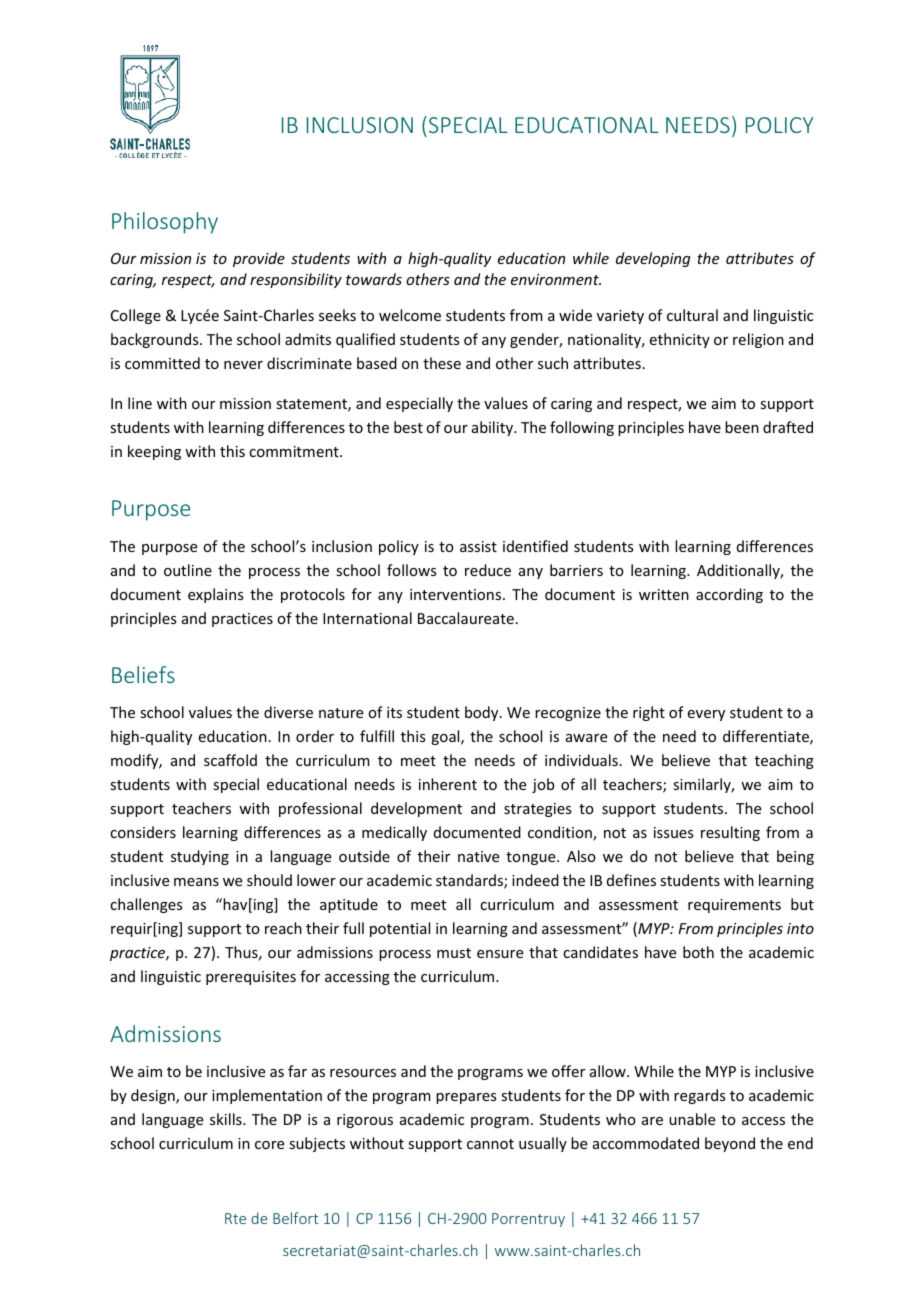 The height and width of the page is (1308, 924). I want to click on body, so click(483, 713).
